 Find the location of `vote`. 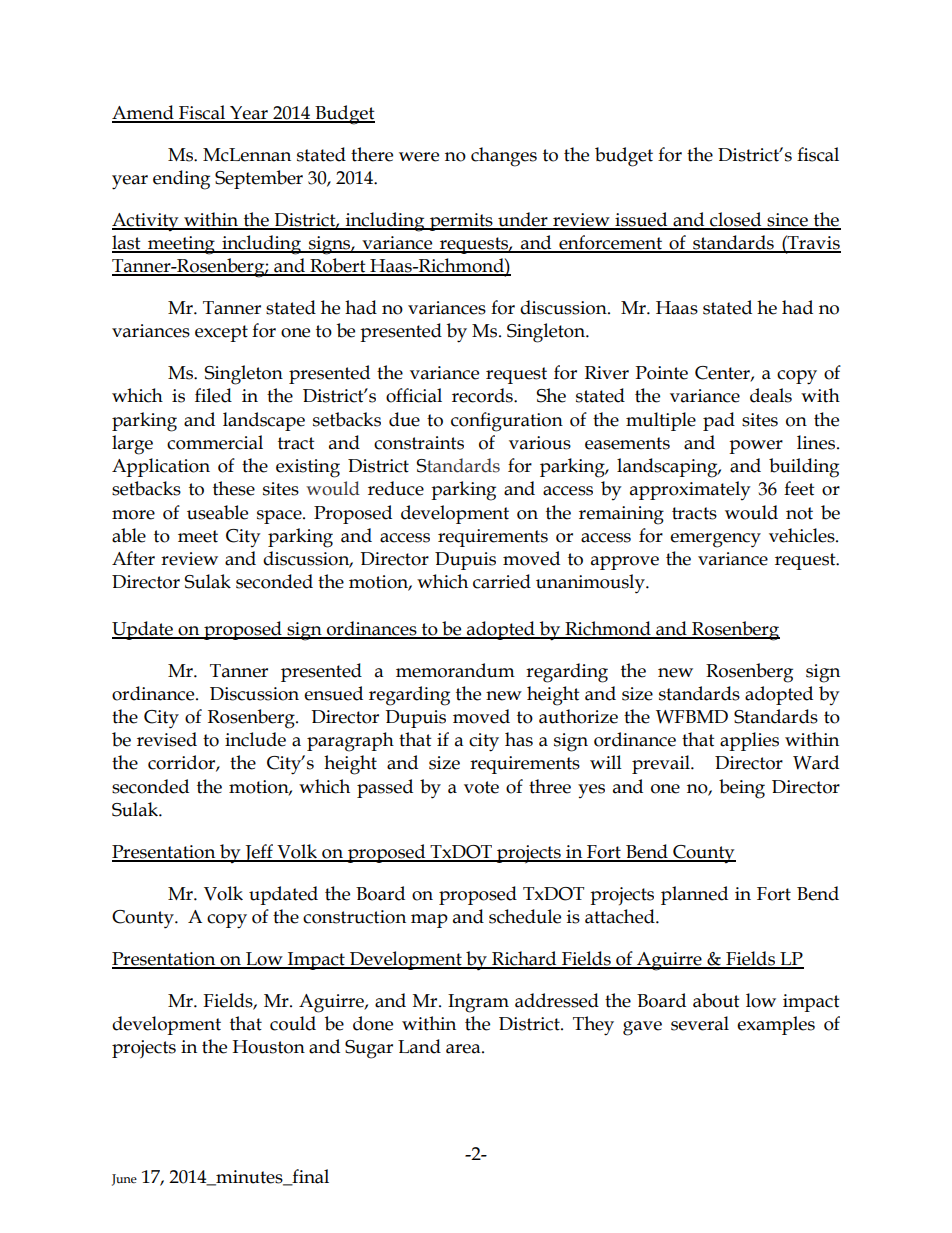

vote is located at coordinates (481, 787).
